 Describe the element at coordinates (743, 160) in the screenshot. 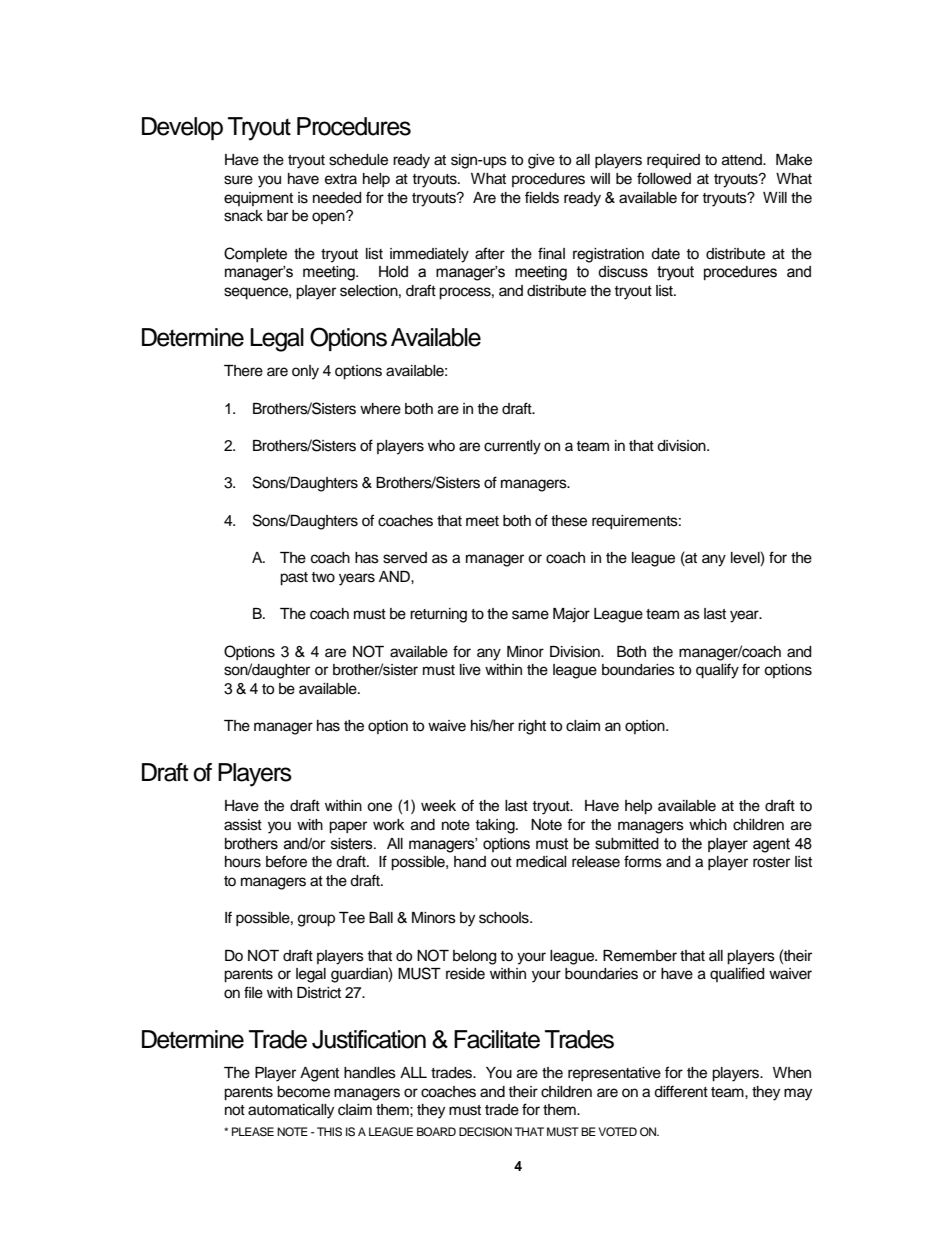

I see `attend` at that location.
